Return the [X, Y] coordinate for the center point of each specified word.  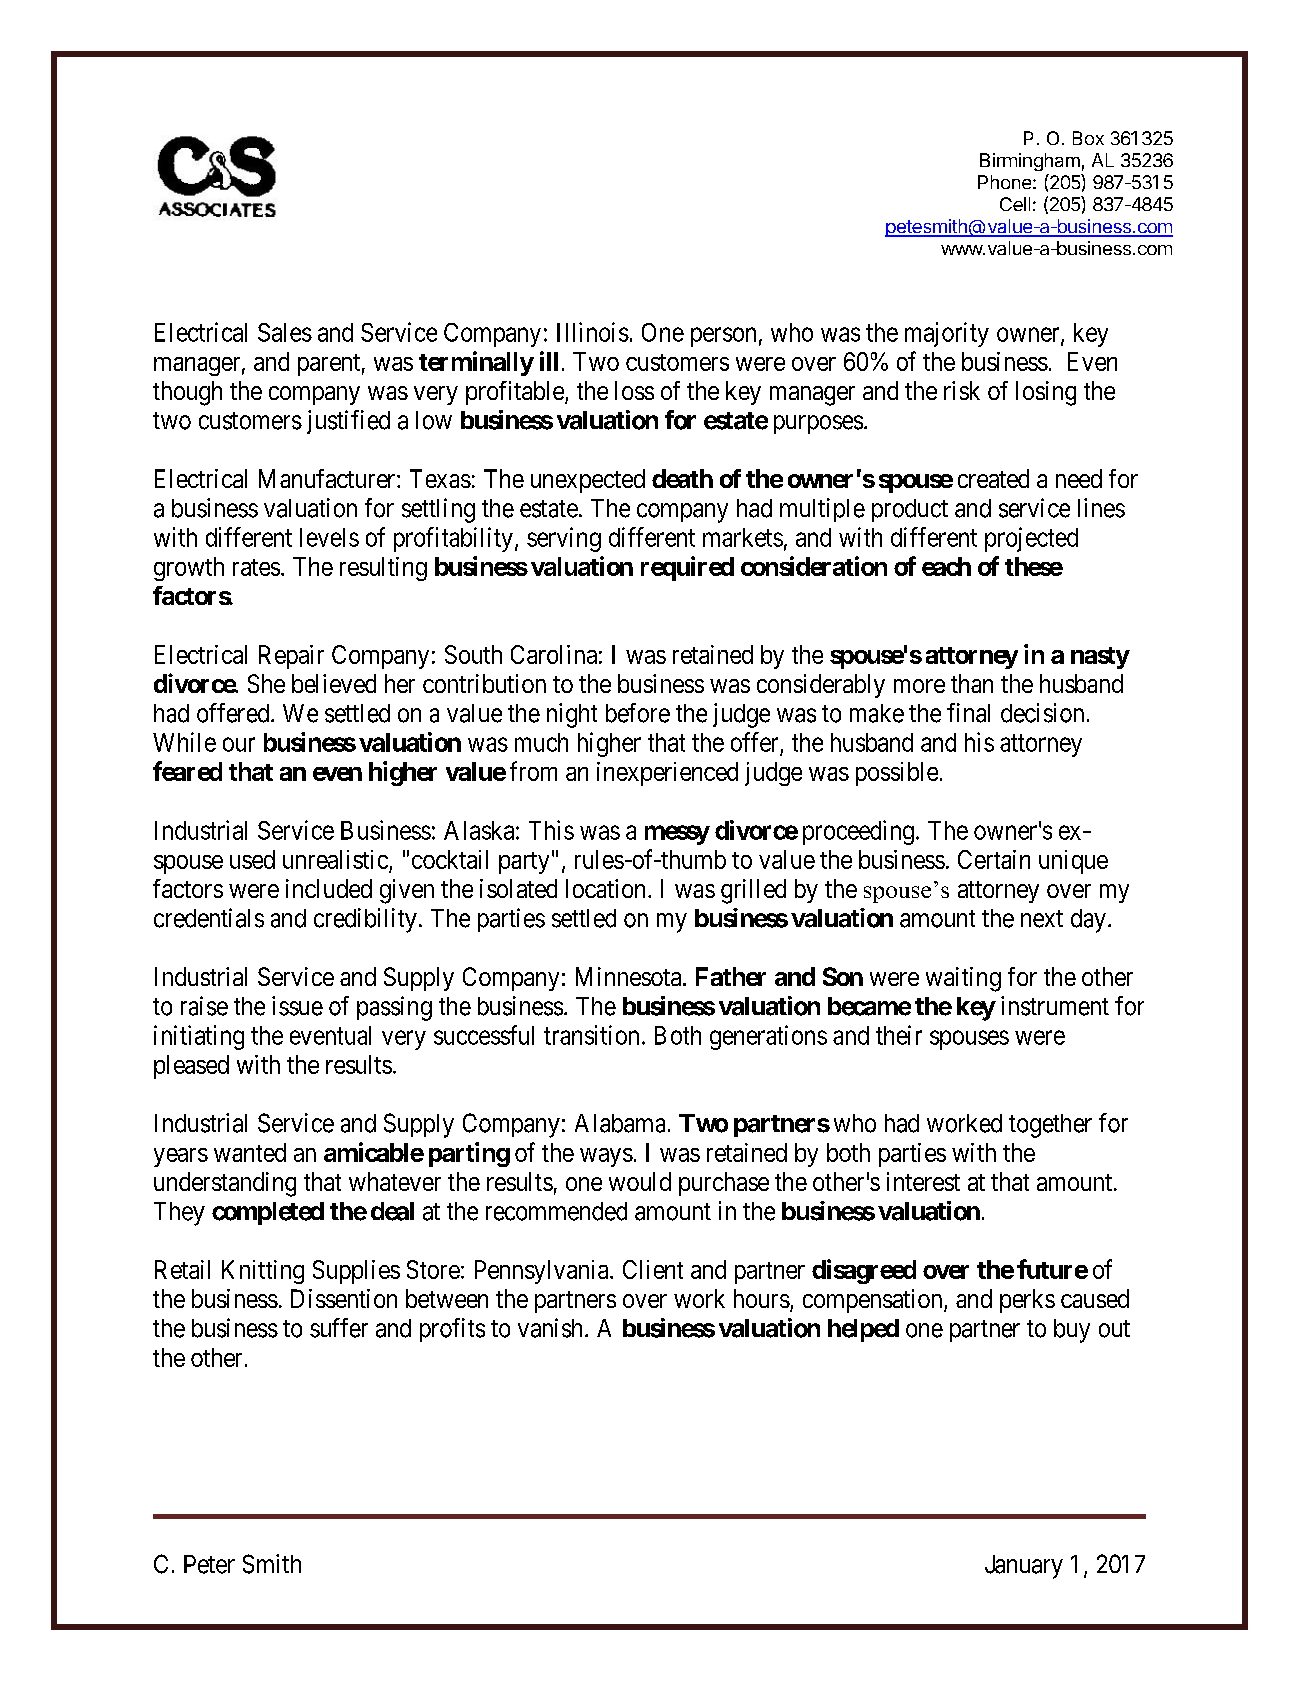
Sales [285, 332]
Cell [1015, 204]
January [1024, 1567]
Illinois [593, 332]
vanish [552, 1328]
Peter [209, 1564]
